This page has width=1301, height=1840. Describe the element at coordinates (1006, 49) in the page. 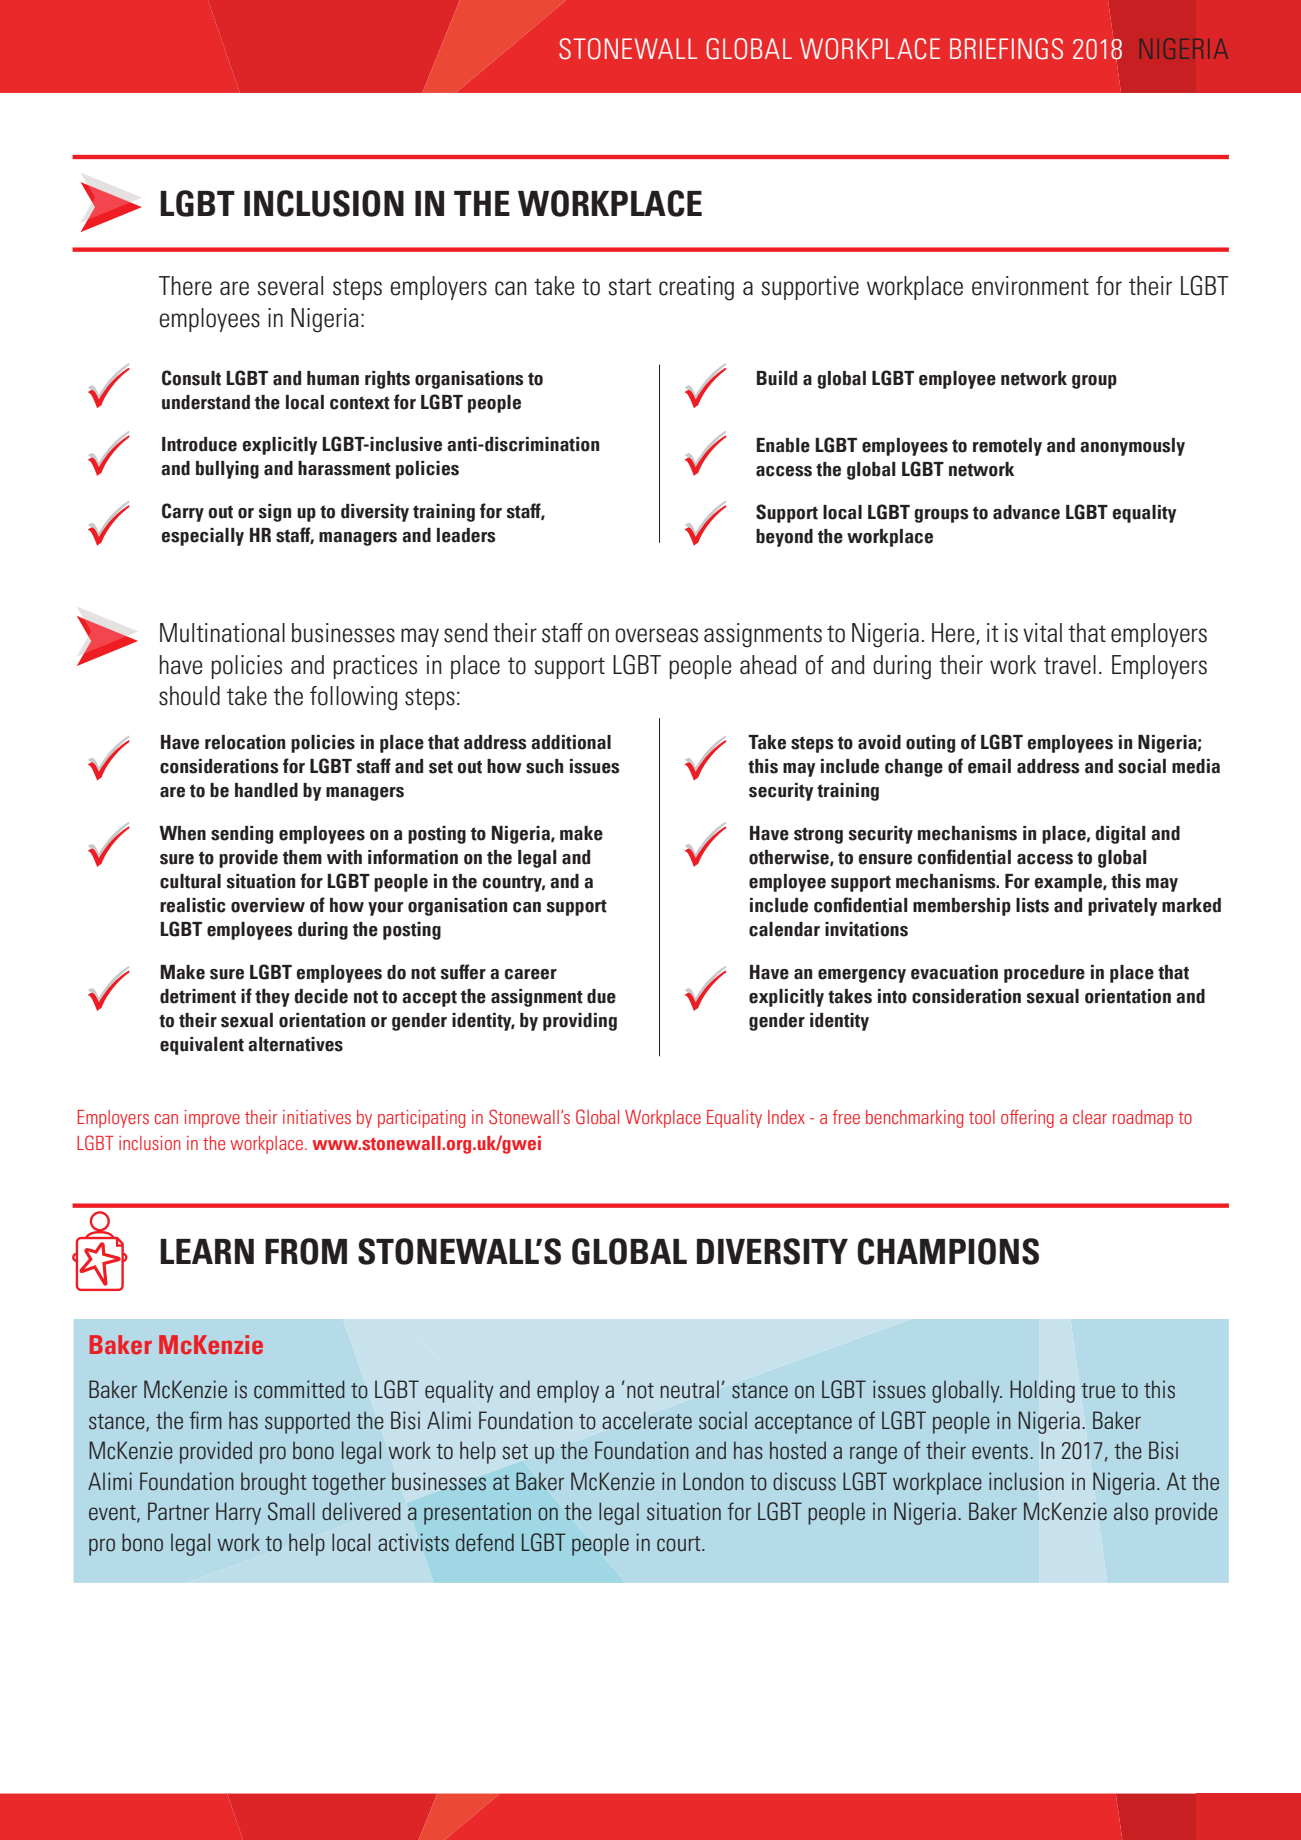

I see `BRIEFINGS` at that location.
